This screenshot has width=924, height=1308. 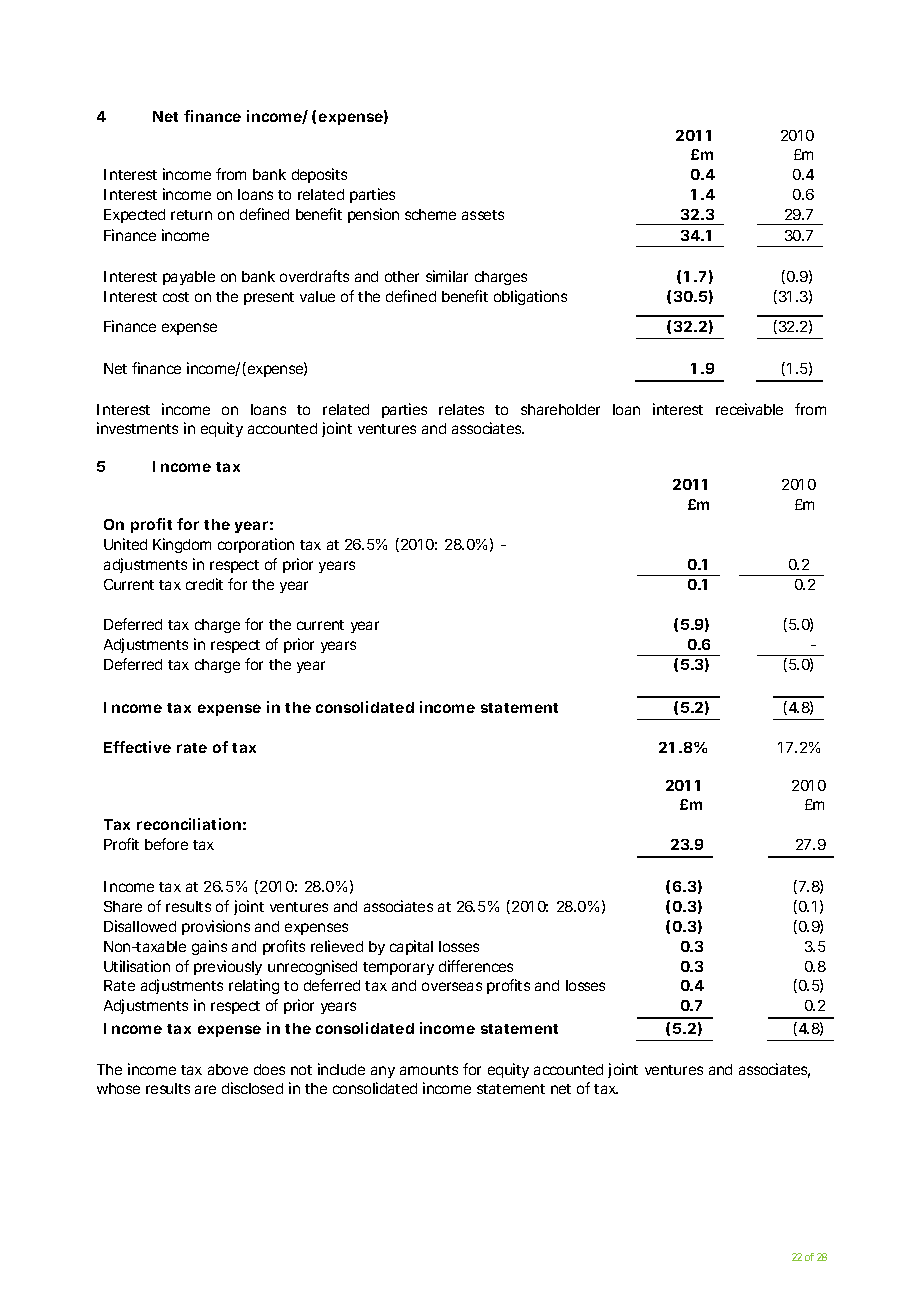 What do you see at coordinates (191, 215) in the screenshot?
I see `return` at bounding box center [191, 215].
